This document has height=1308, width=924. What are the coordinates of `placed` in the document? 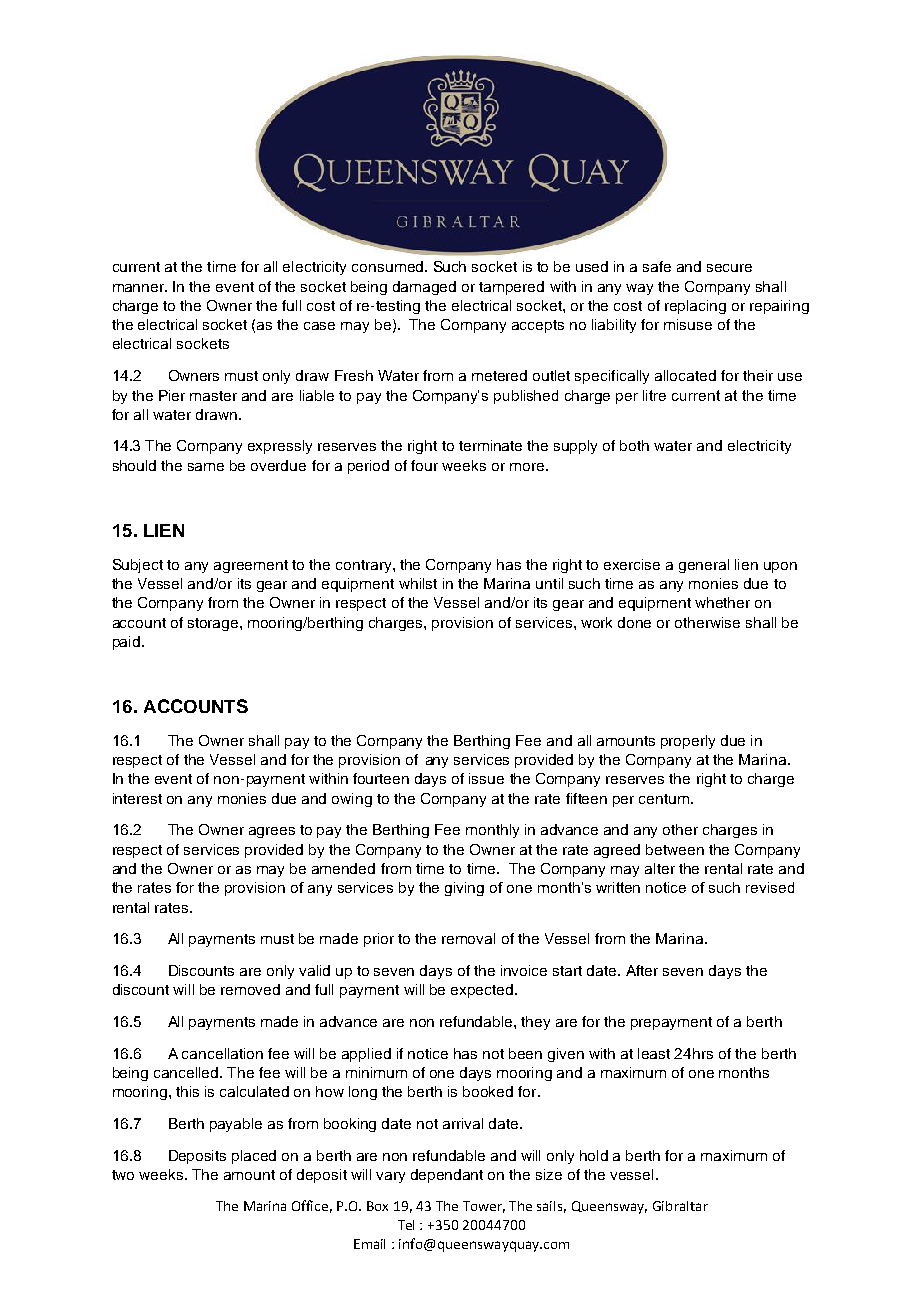 It's located at (254, 1157).
